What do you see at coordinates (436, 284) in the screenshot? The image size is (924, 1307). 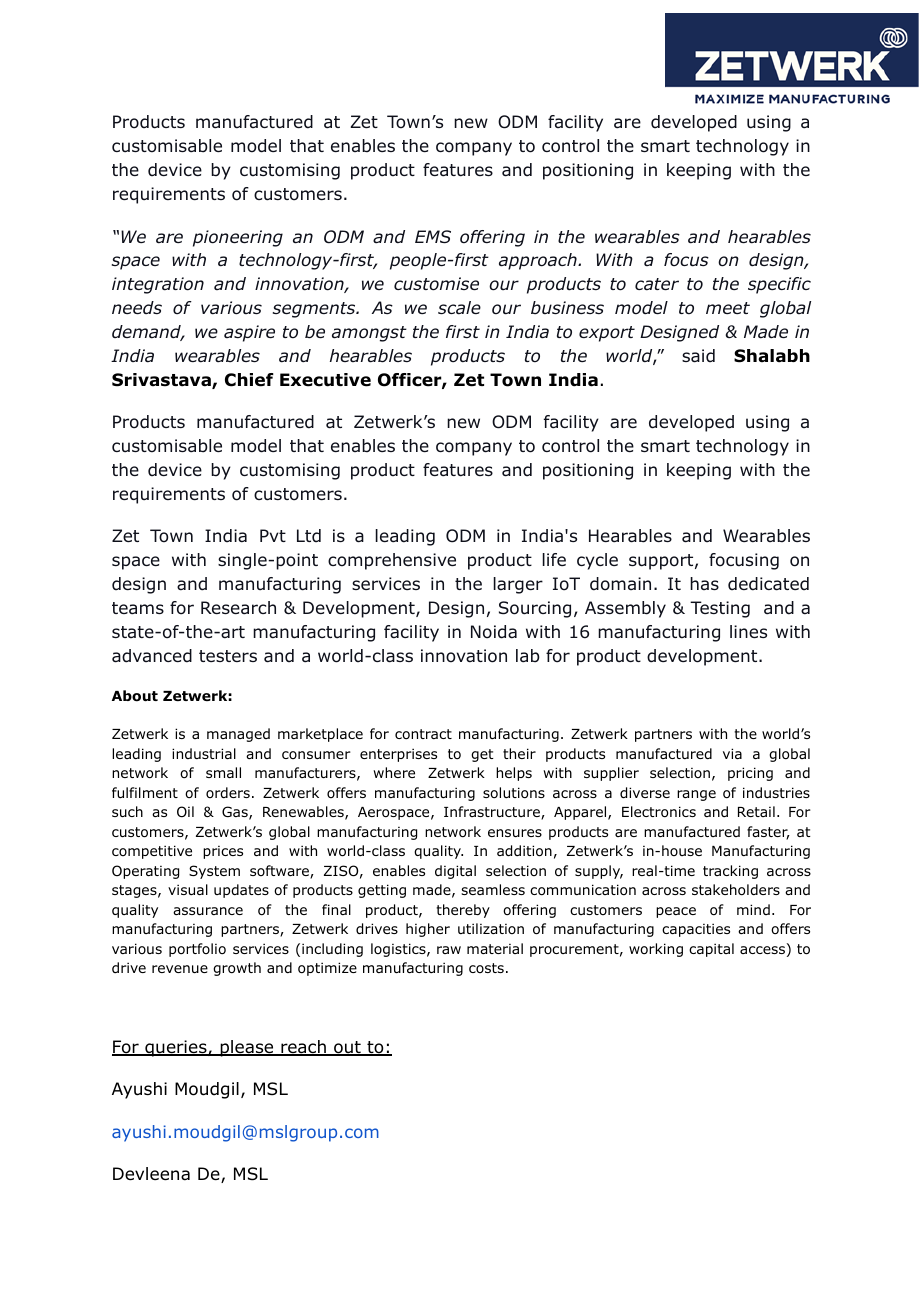 I see `customise` at bounding box center [436, 284].
